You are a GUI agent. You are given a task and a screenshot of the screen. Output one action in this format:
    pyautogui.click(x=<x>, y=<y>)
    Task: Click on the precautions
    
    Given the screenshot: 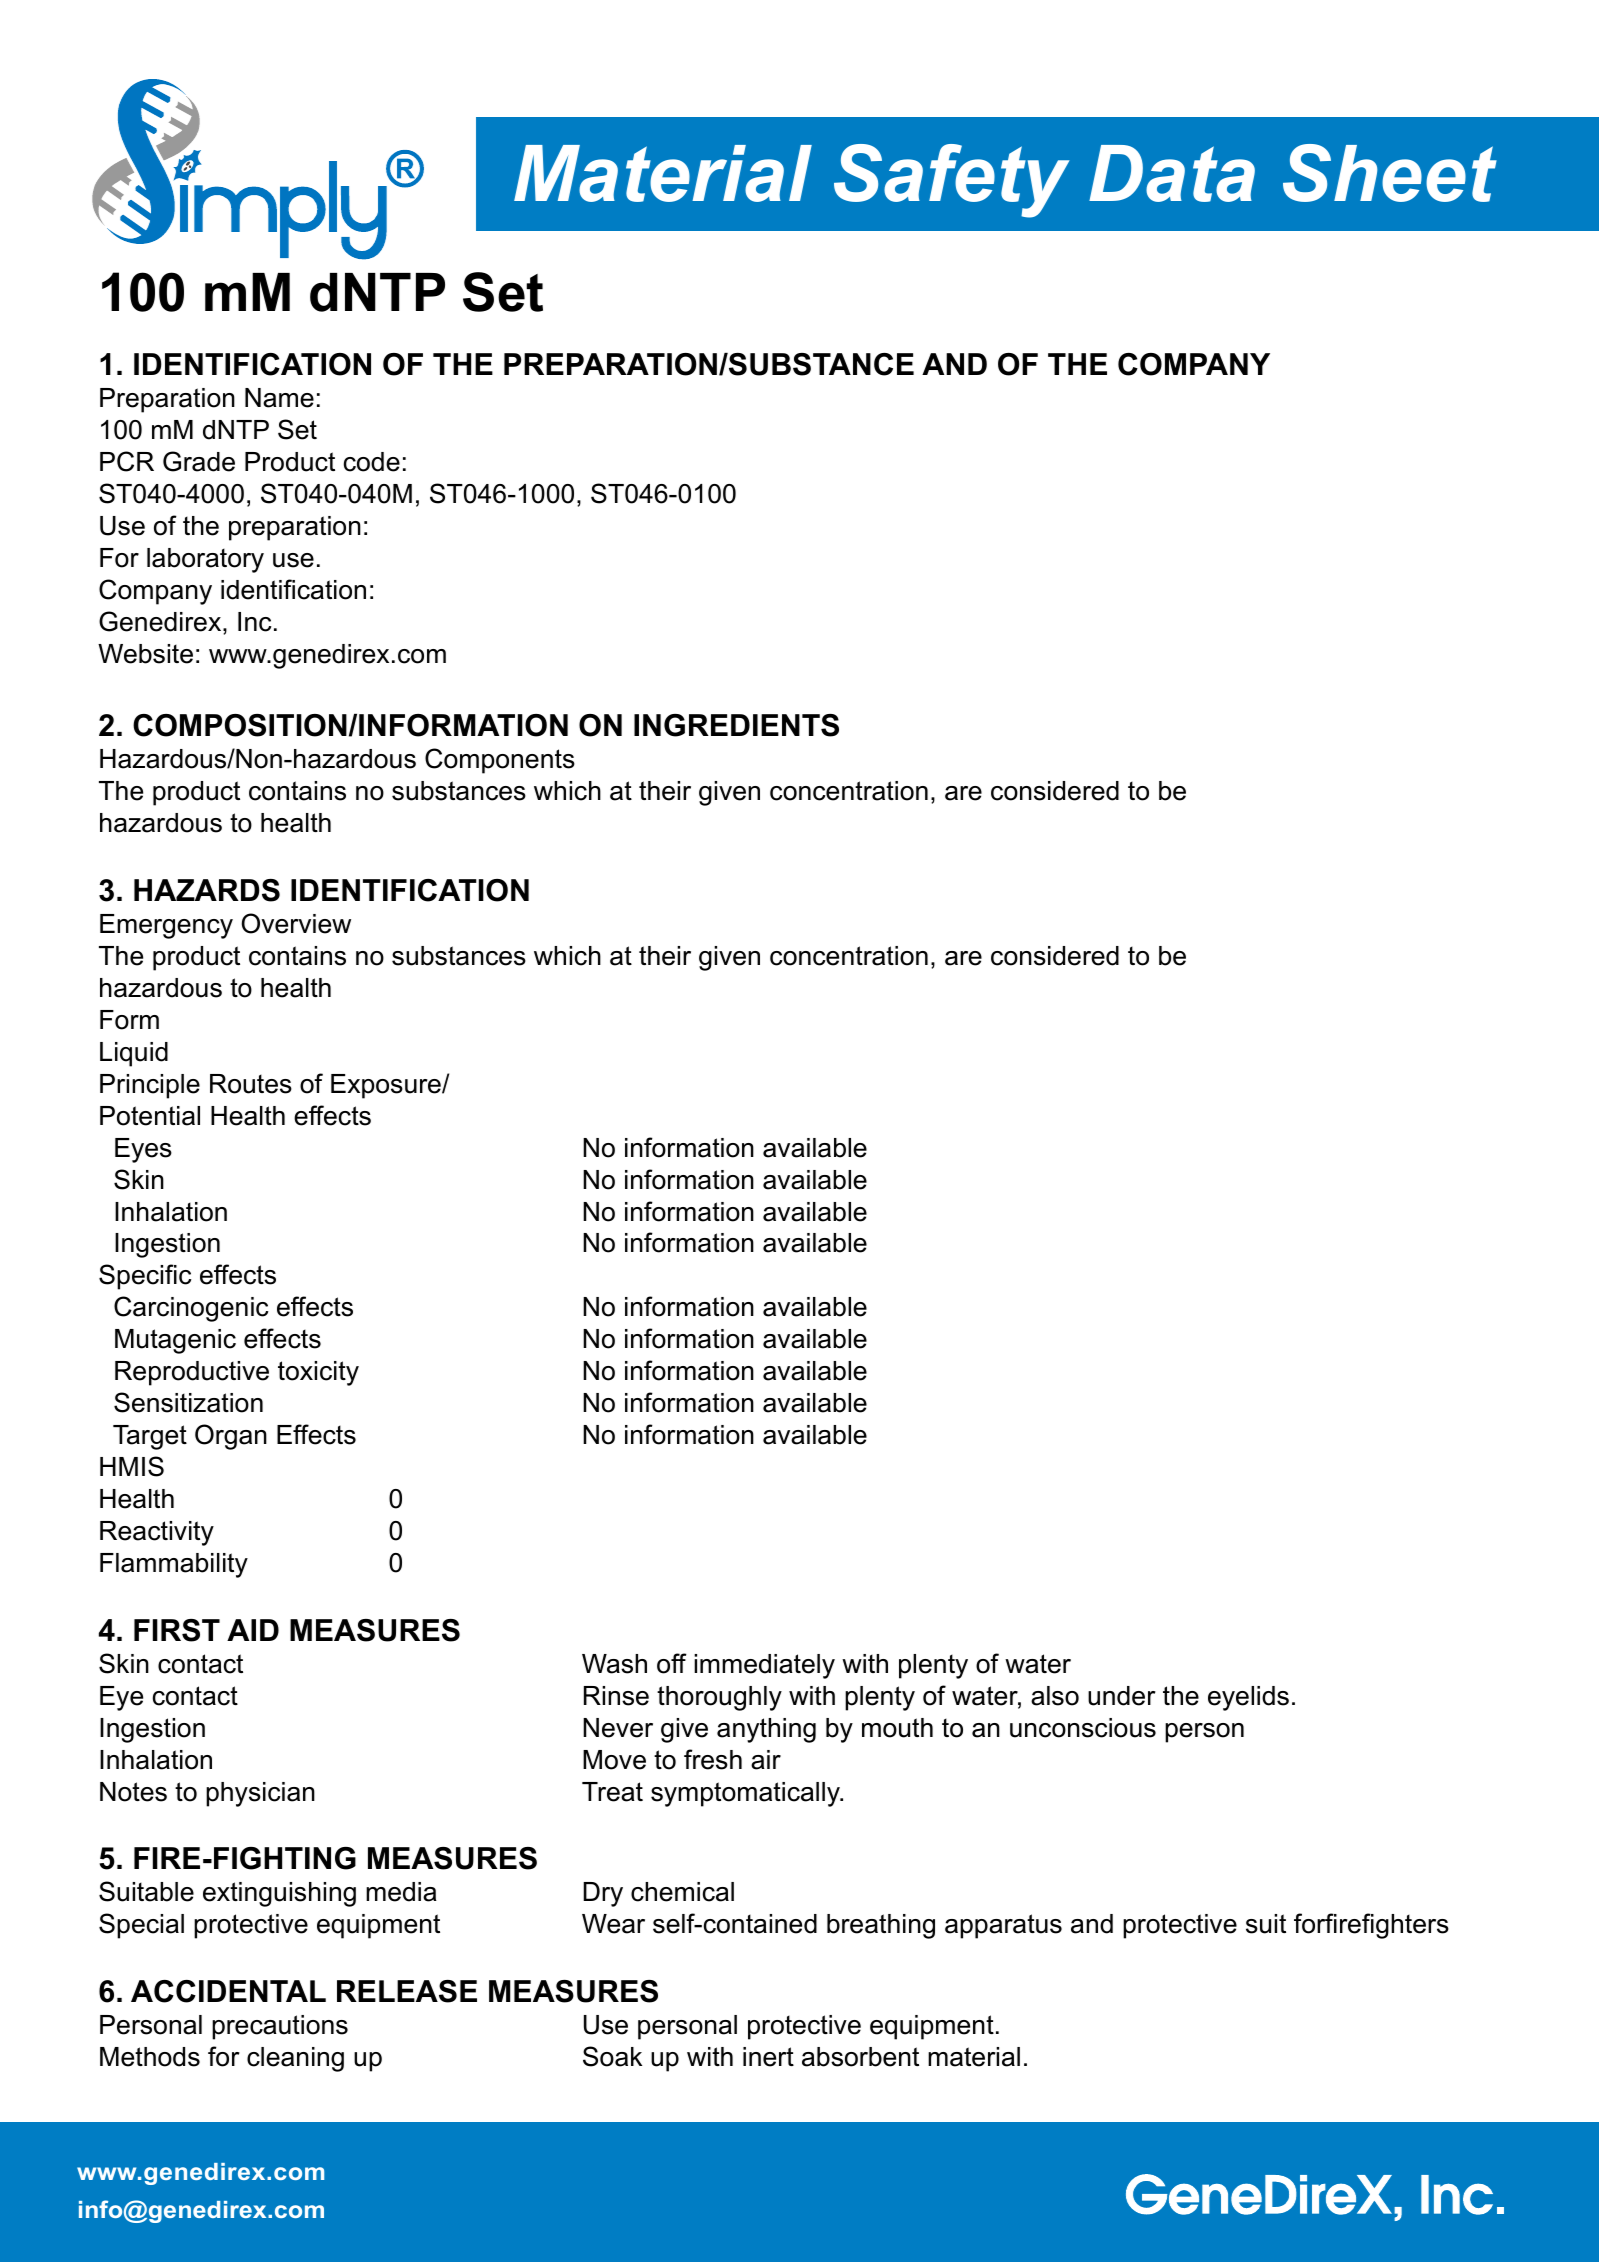 What is the action you would take?
    pyautogui.click(x=280, y=2027)
